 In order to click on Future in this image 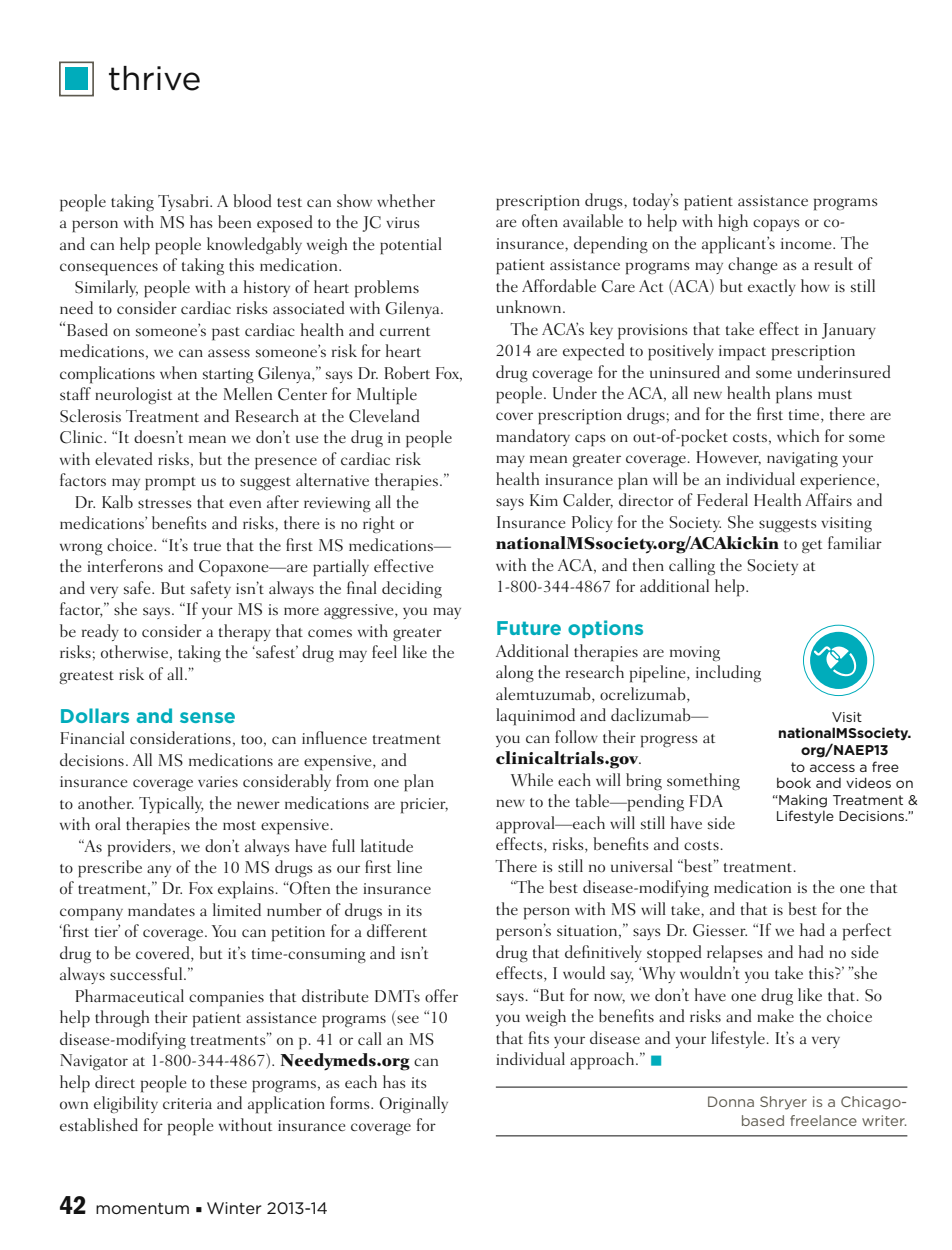, I will do `click(529, 628)`.
